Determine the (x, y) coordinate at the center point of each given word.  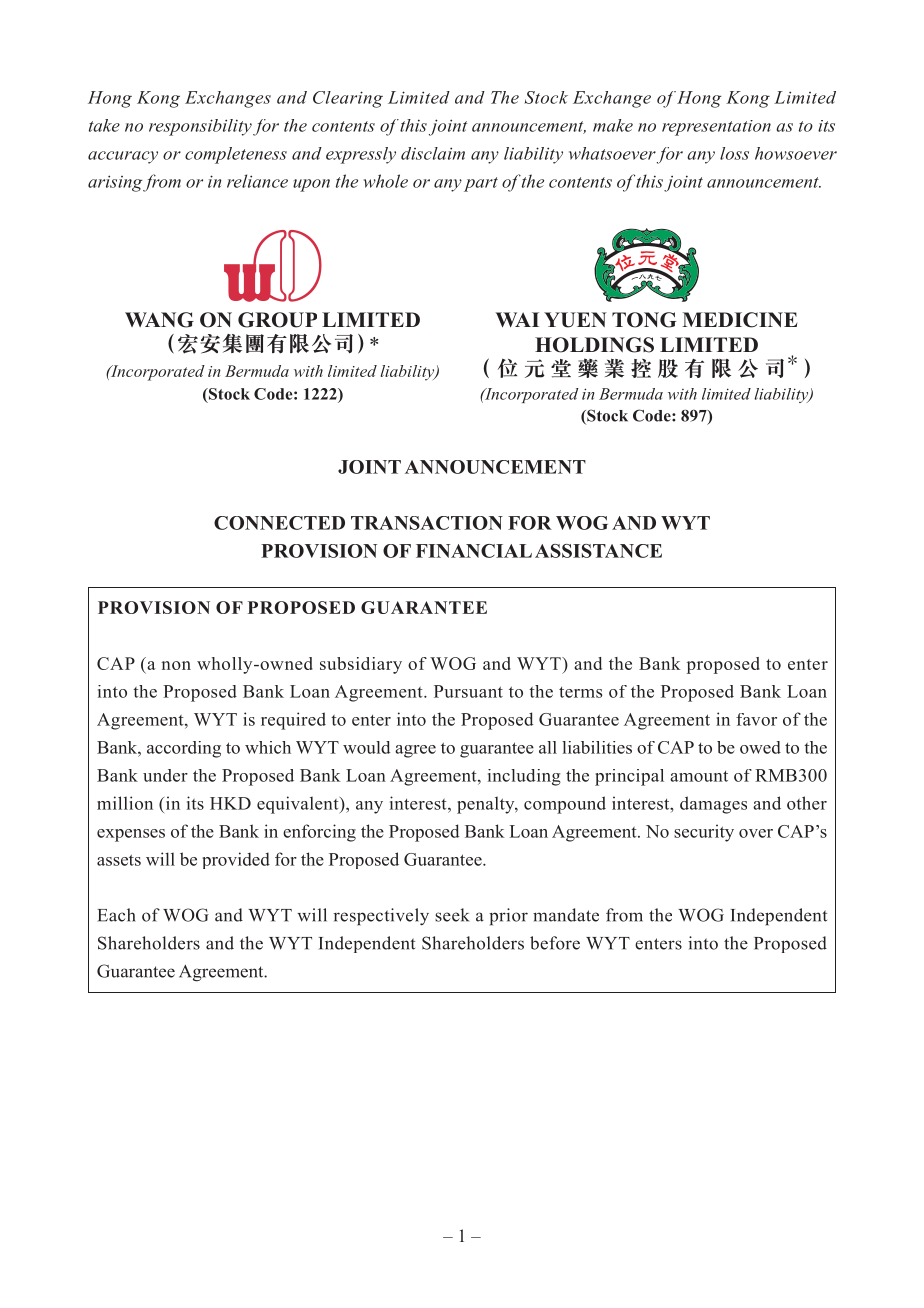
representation (716, 128)
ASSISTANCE (598, 551)
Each (116, 915)
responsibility (200, 127)
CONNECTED (279, 523)
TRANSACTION (427, 523)
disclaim (433, 153)
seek (452, 915)
